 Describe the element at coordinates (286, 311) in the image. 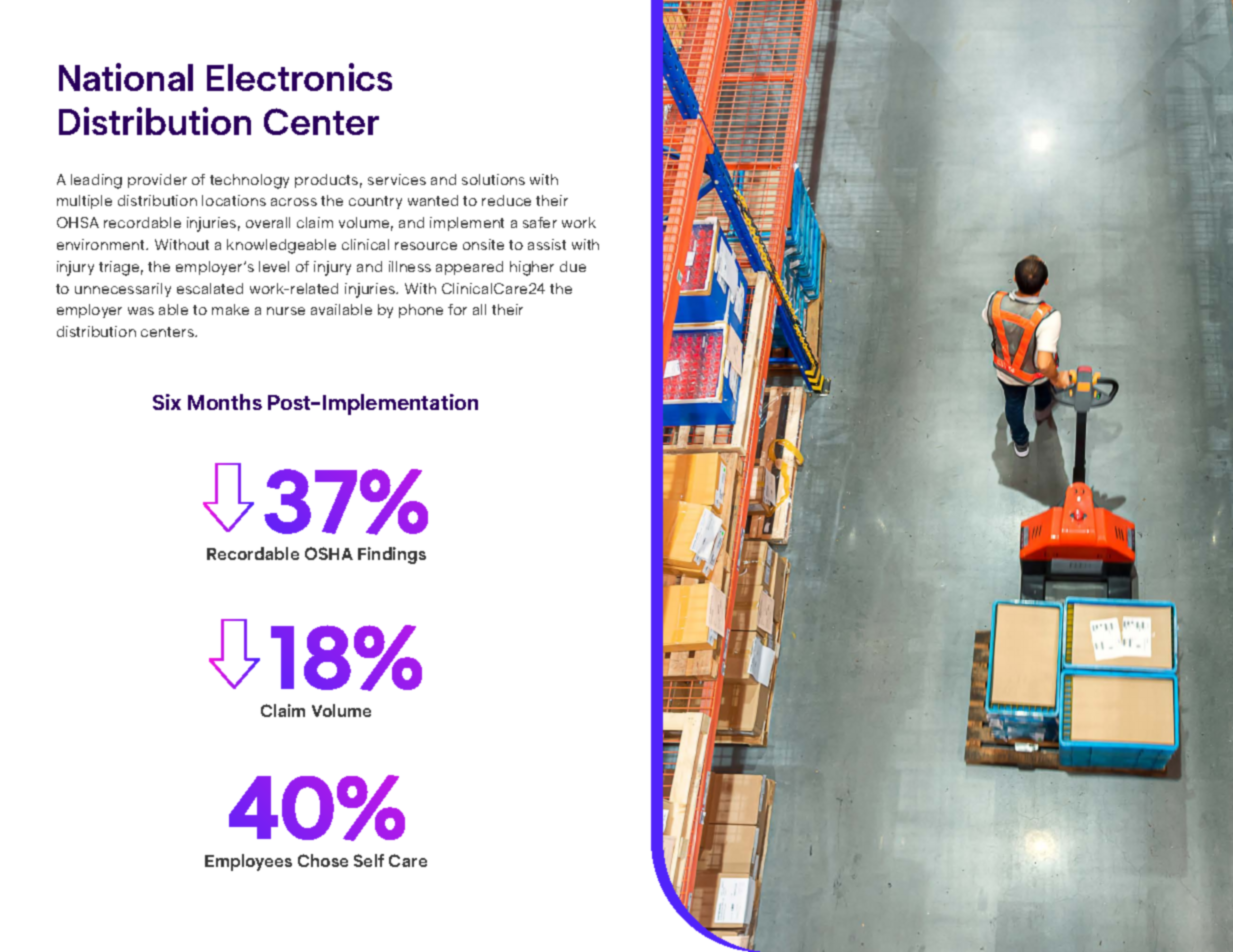

I see `nurse` at that location.
